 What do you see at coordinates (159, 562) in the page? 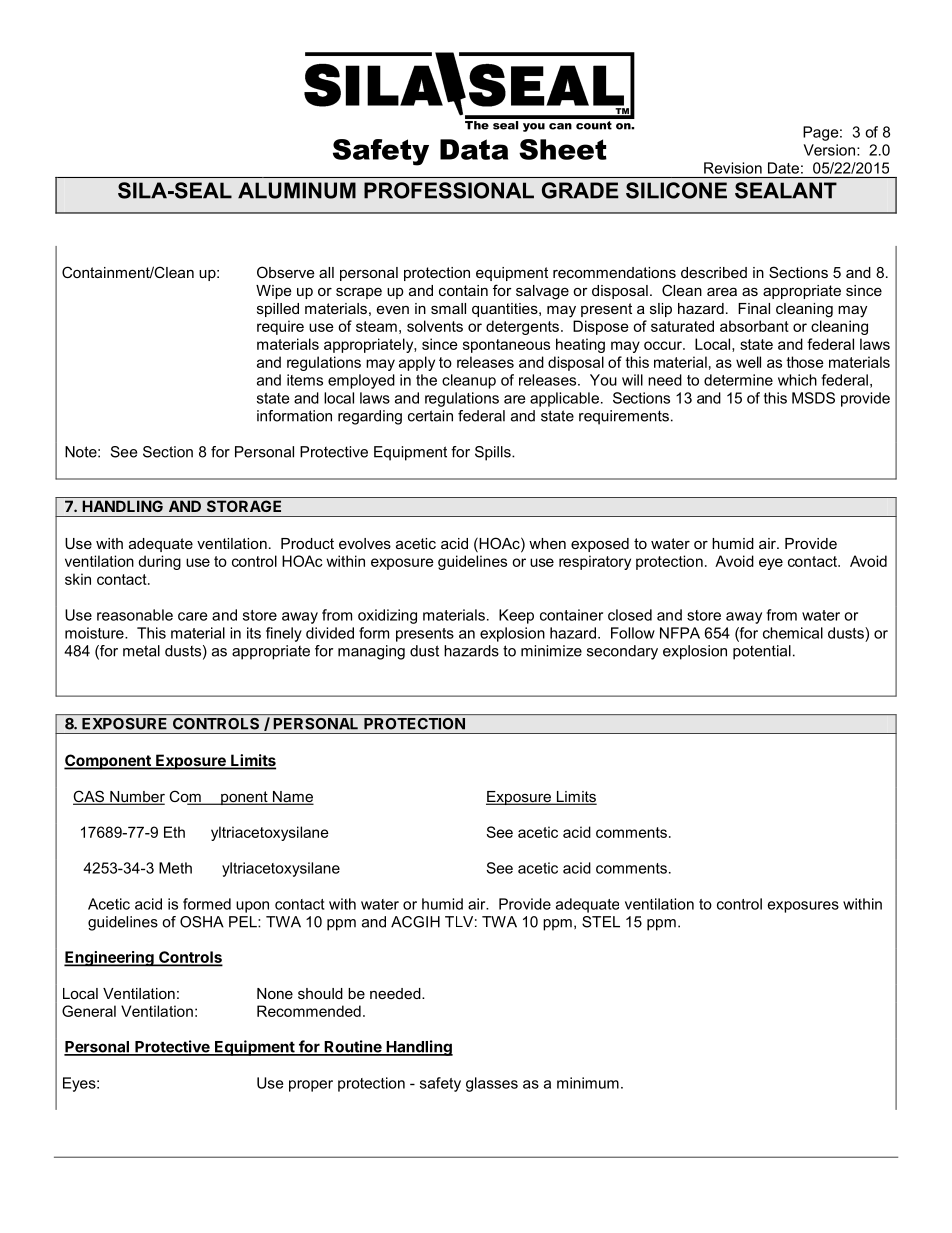
I see `during` at bounding box center [159, 562].
